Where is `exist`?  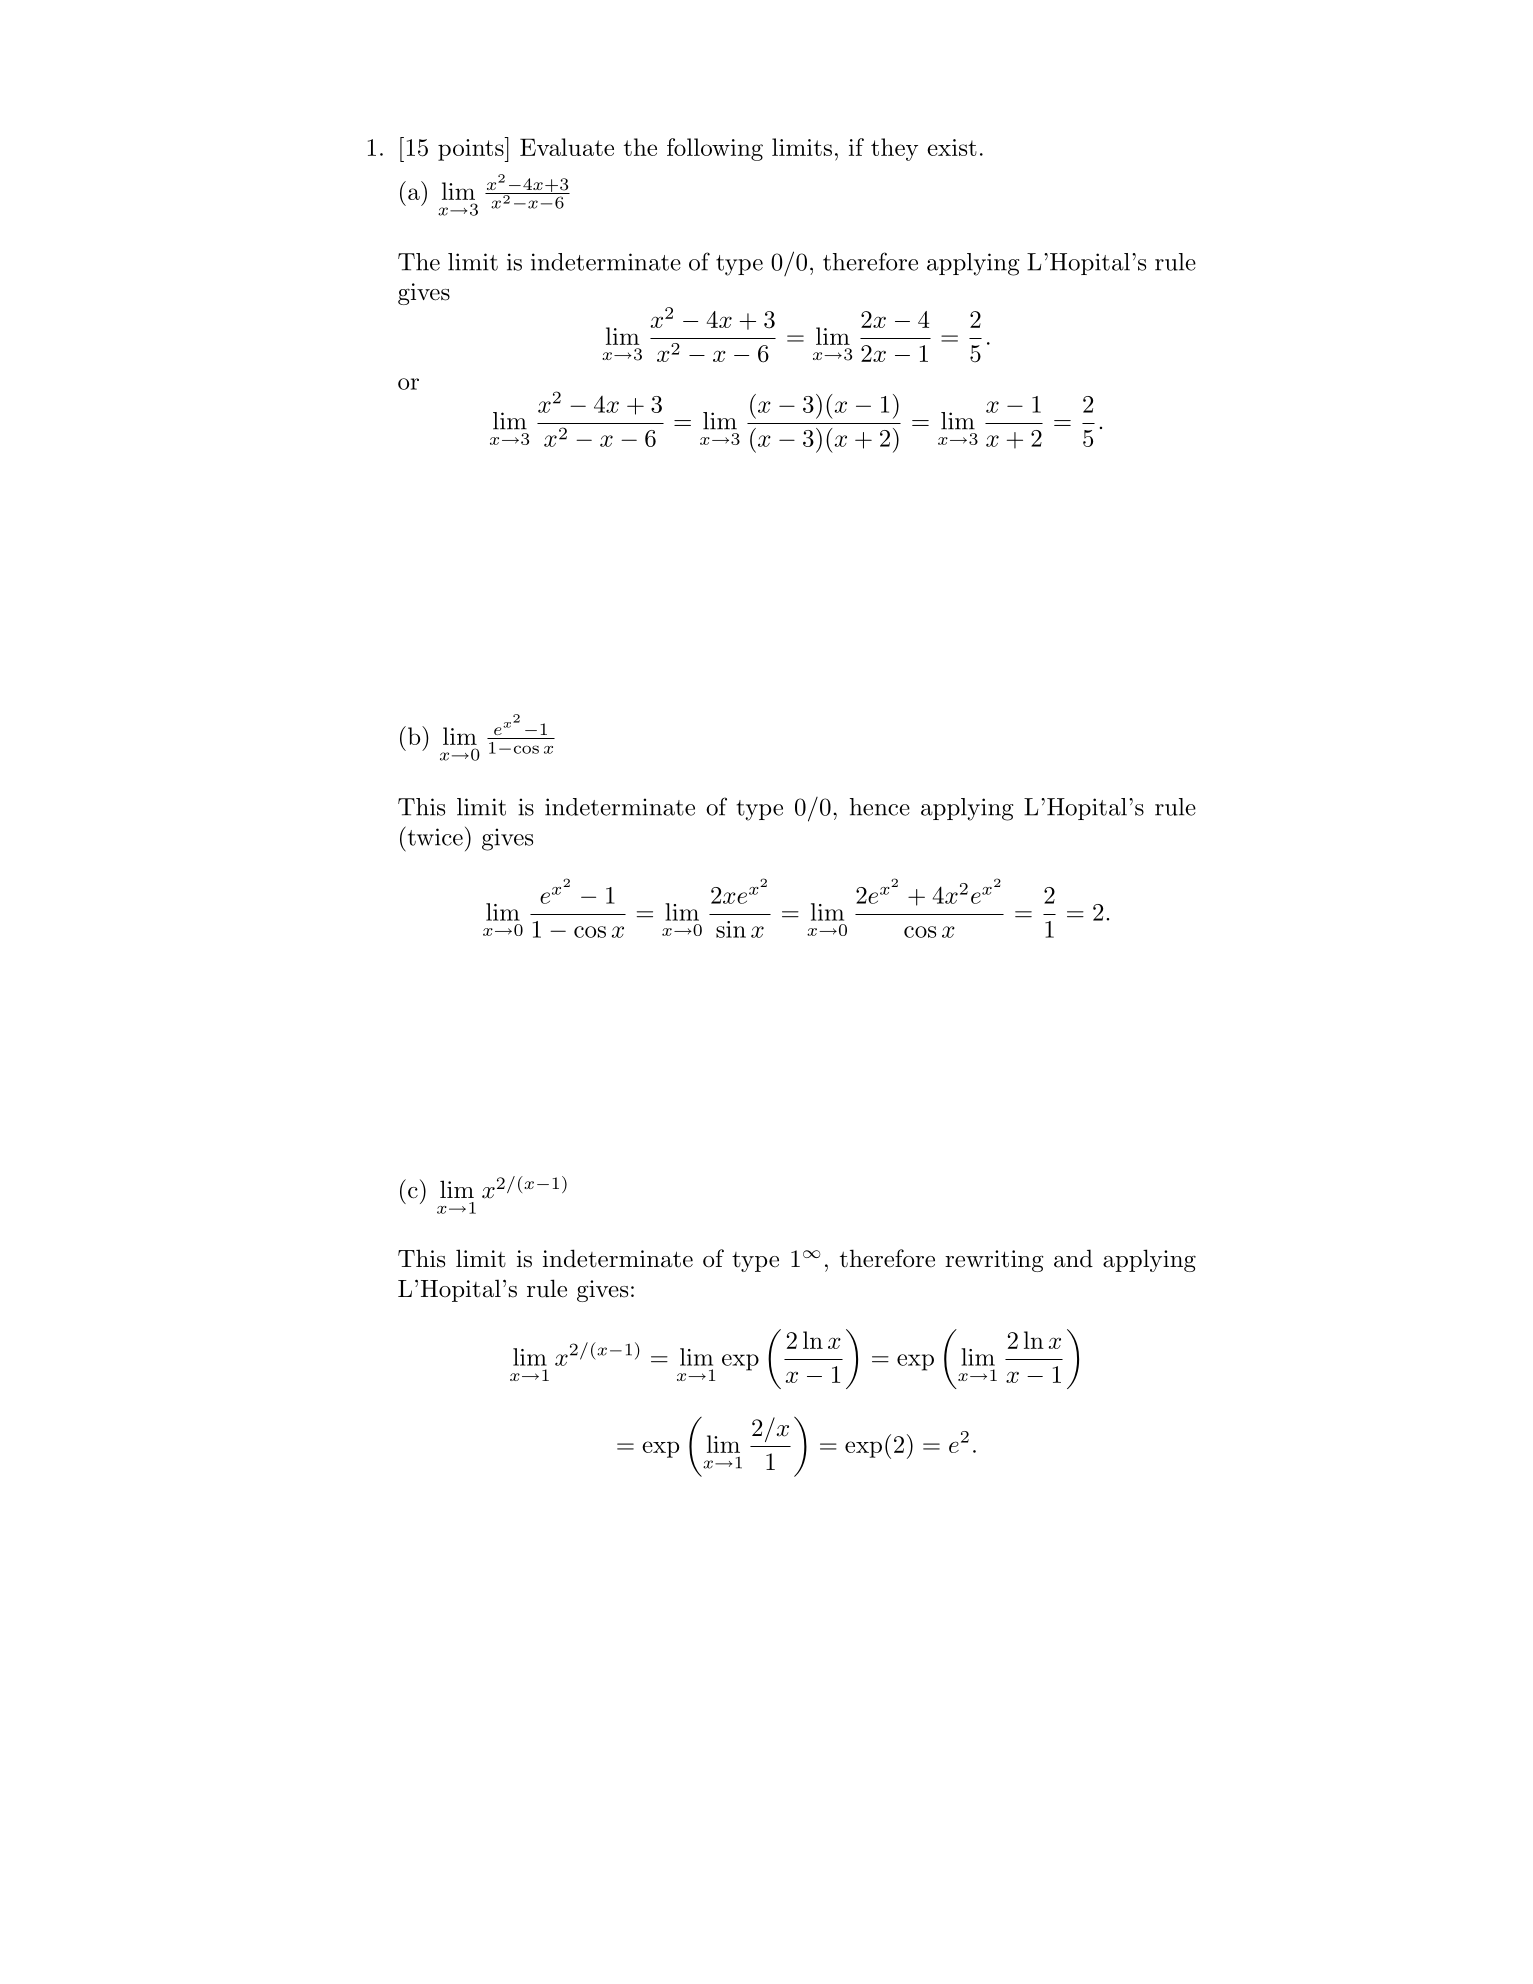
exist is located at coordinates (952, 147).
